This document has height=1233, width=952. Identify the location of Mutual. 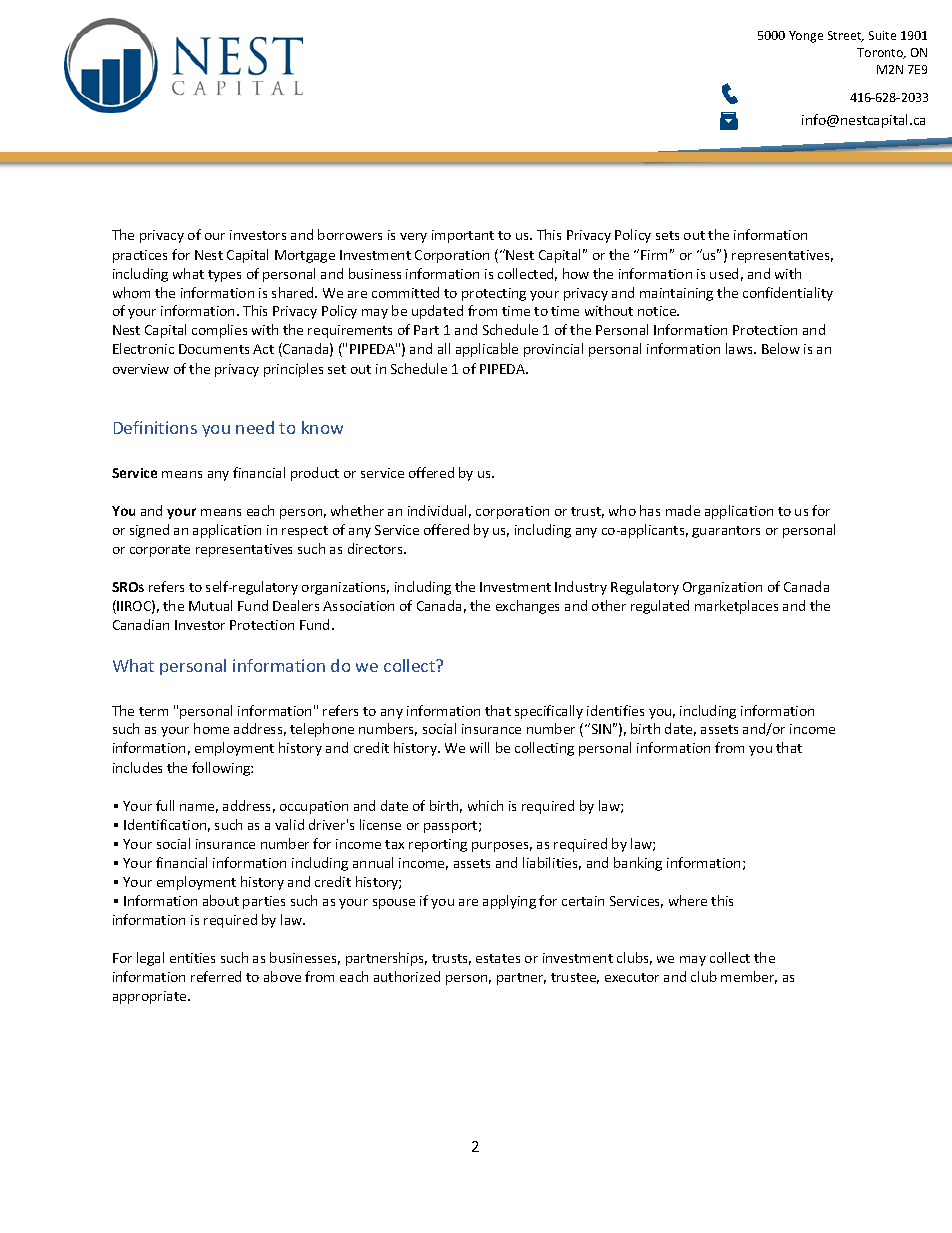
(210, 605).
